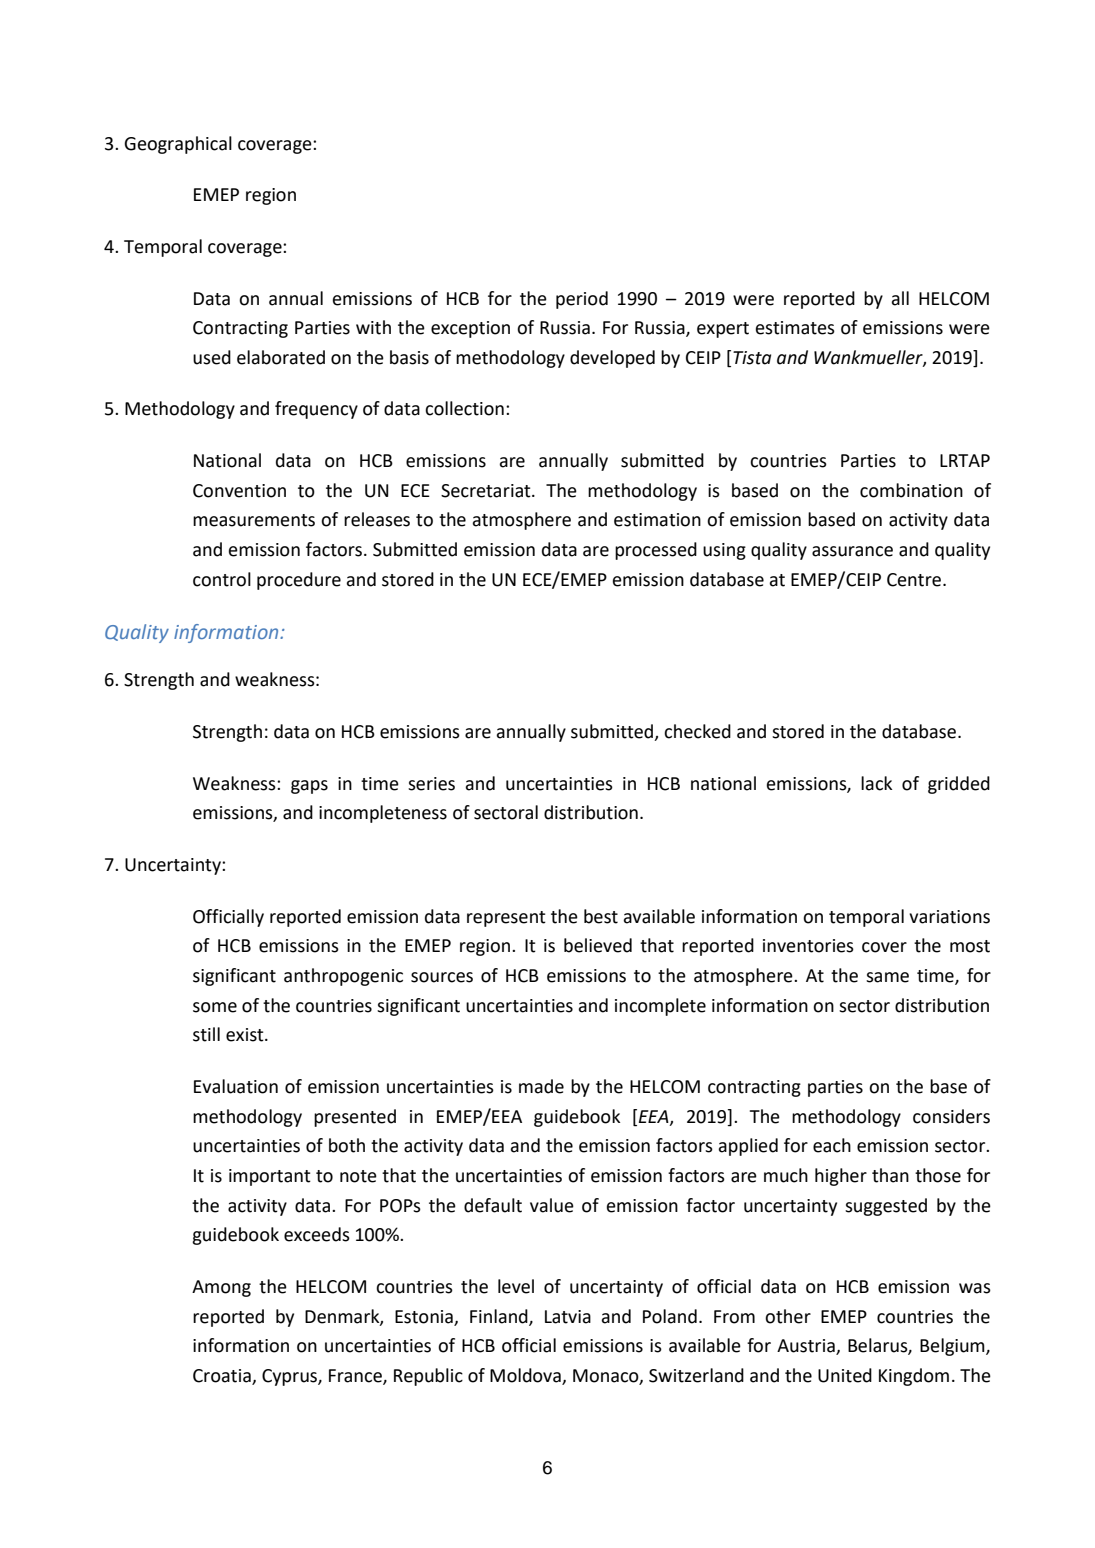  Describe the element at coordinates (697, 731) in the document. I see `checked` at that location.
